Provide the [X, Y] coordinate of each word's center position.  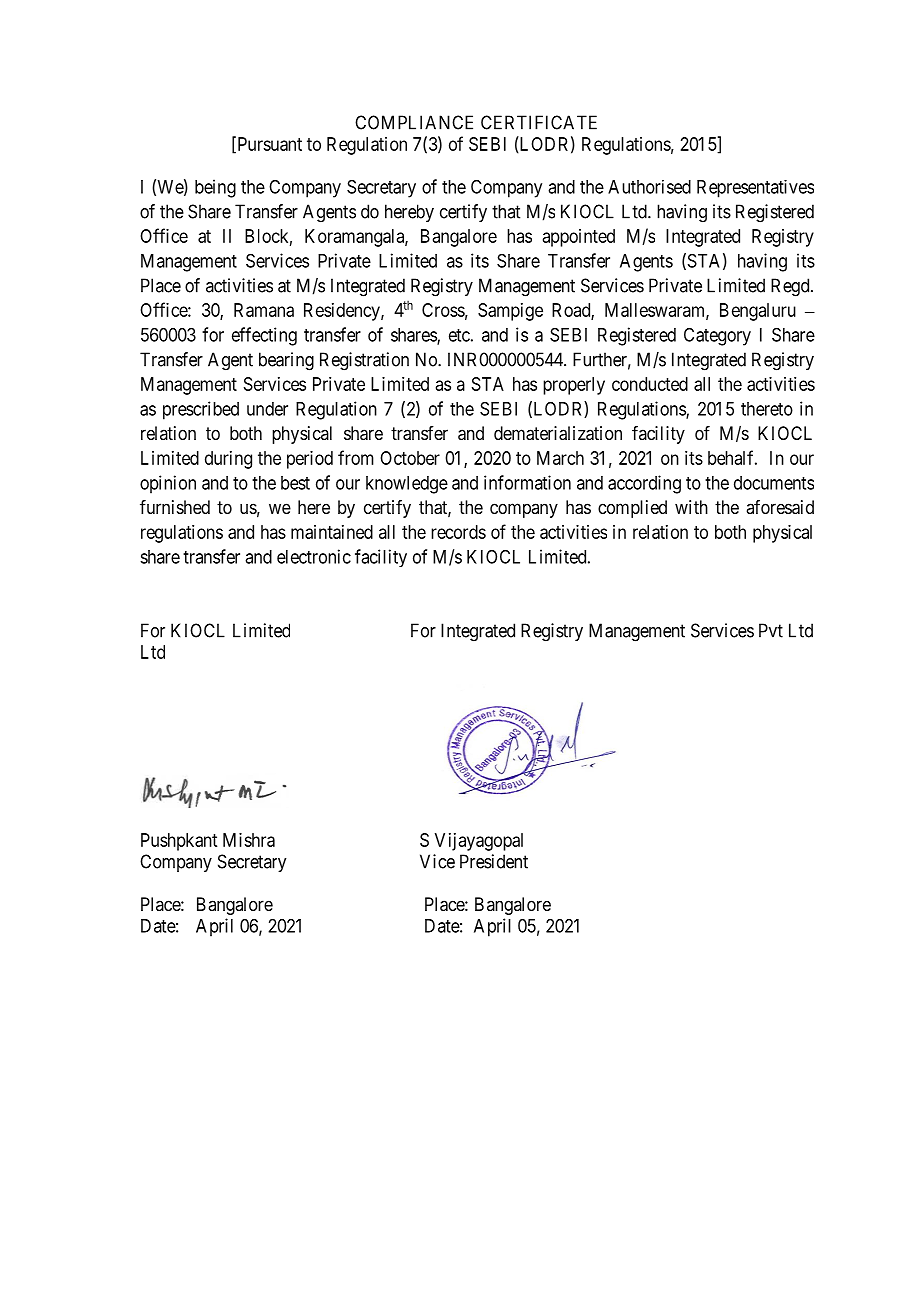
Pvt [771, 630]
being [215, 188]
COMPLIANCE [414, 122]
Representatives [755, 189]
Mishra [249, 840]
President [494, 861]
